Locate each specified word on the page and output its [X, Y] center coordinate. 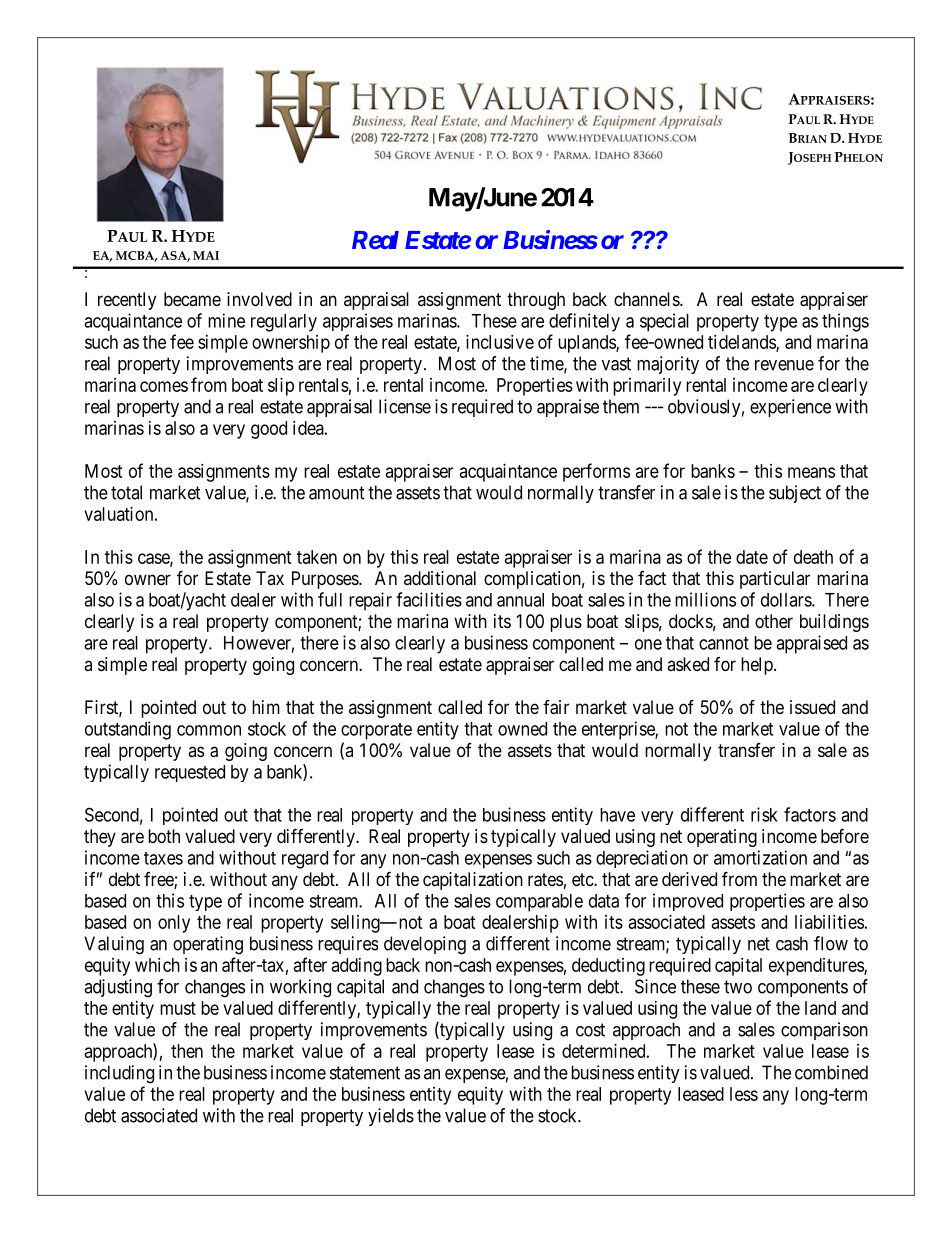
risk [764, 814]
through [536, 301]
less [744, 1094]
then [187, 1051]
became [192, 299]
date [752, 557]
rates [545, 880]
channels [647, 299]
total [126, 492]
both [164, 836]
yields [391, 1117]
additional [440, 578]
